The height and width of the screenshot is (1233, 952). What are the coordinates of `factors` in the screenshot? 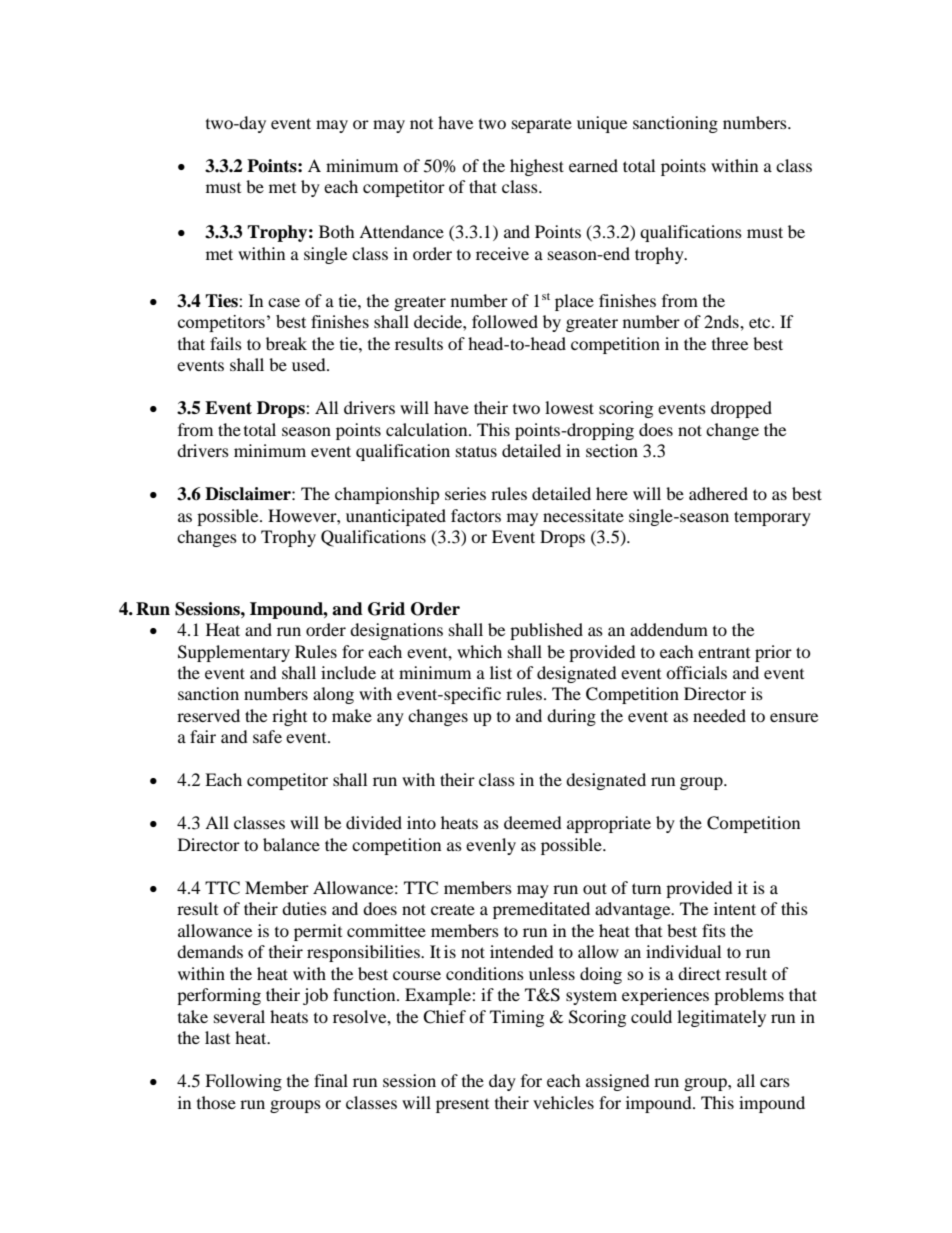 It's located at (476, 515).
